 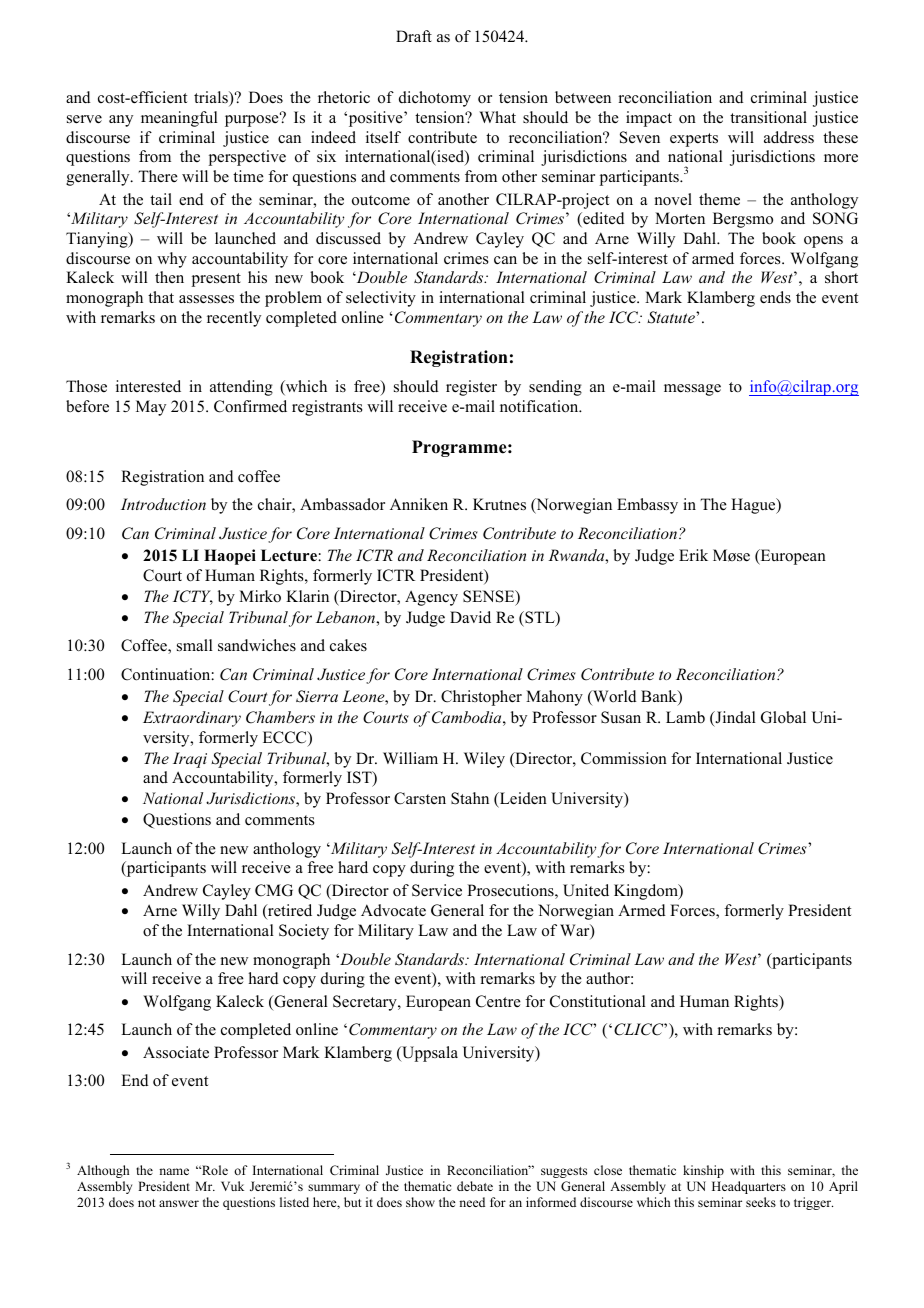 What do you see at coordinates (179, 119) in the screenshot?
I see `meaningful` at bounding box center [179, 119].
